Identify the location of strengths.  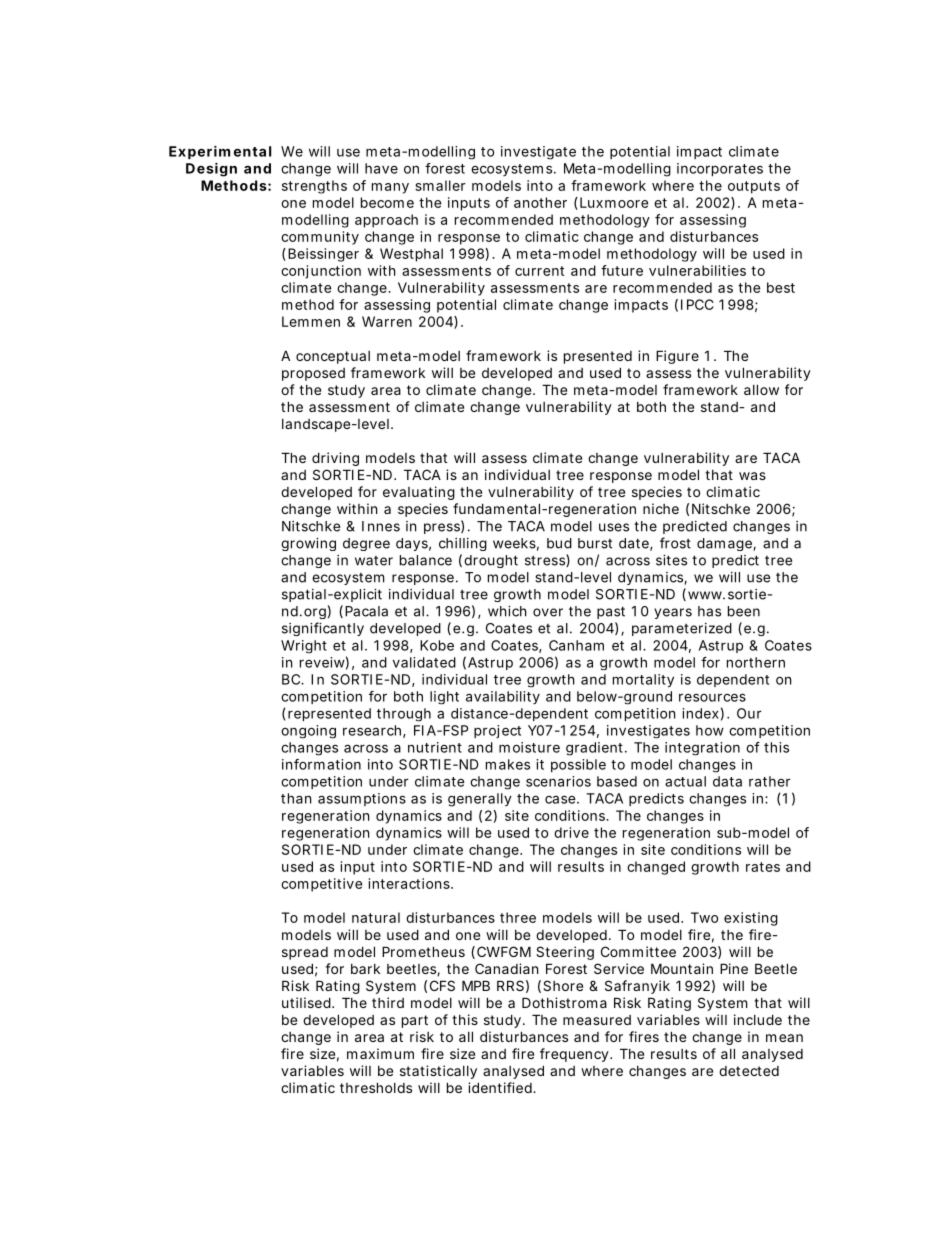
(314, 187).
